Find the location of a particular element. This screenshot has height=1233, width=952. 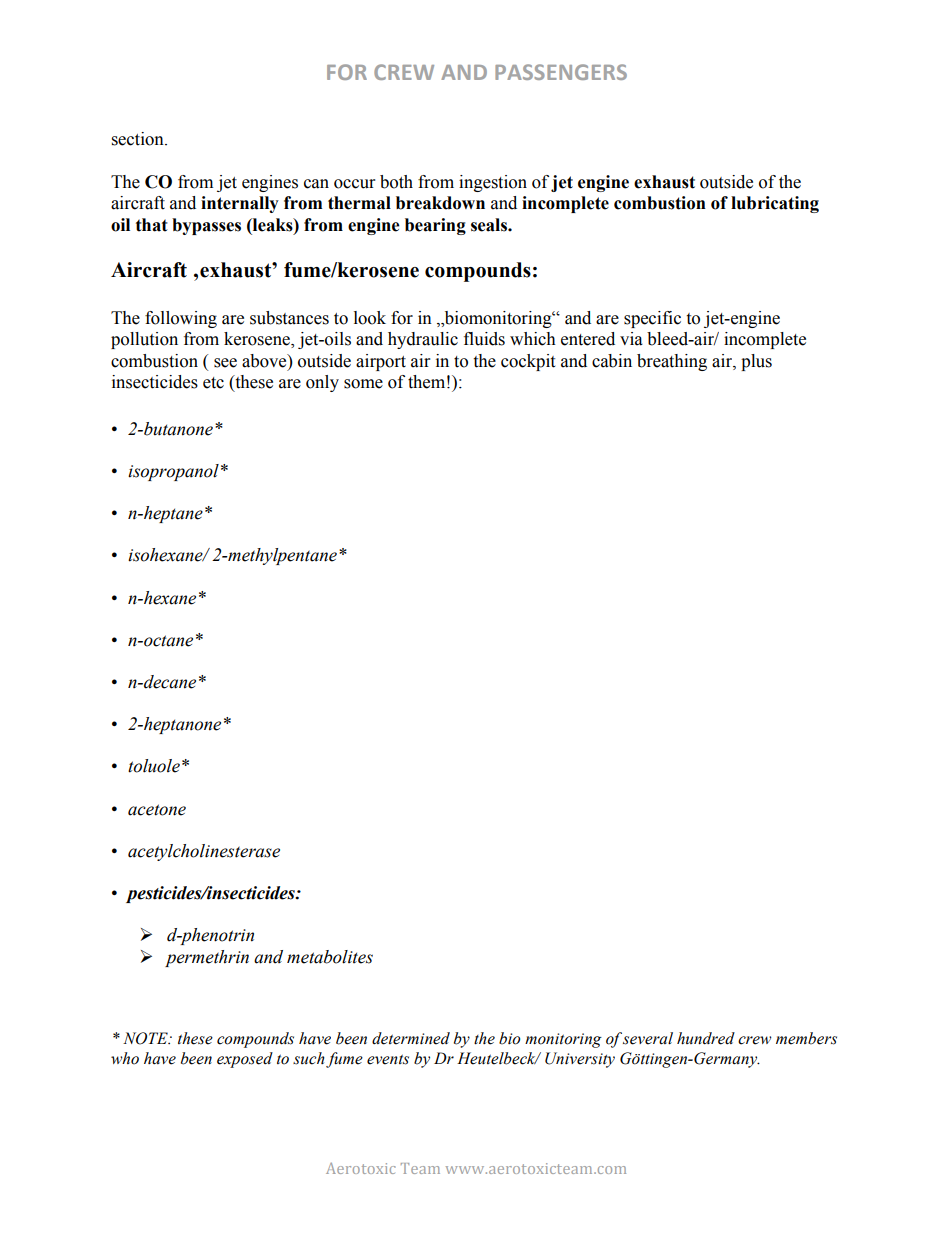

lubricating is located at coordinates (775, 204).
